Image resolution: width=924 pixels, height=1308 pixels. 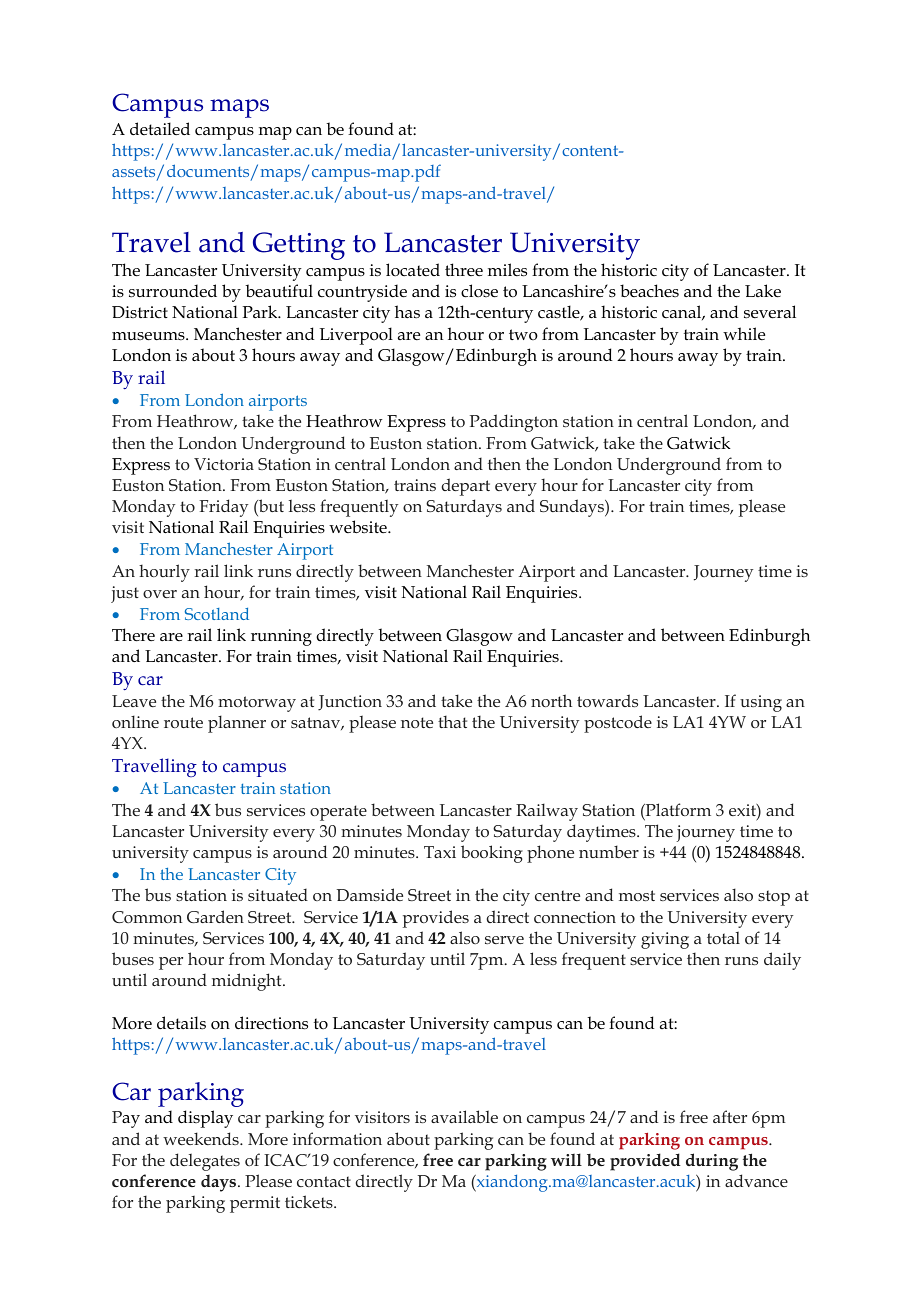 What do you see at coordinates (761, 703) in the document?
I see `using` at bounding box center [761, 703].
